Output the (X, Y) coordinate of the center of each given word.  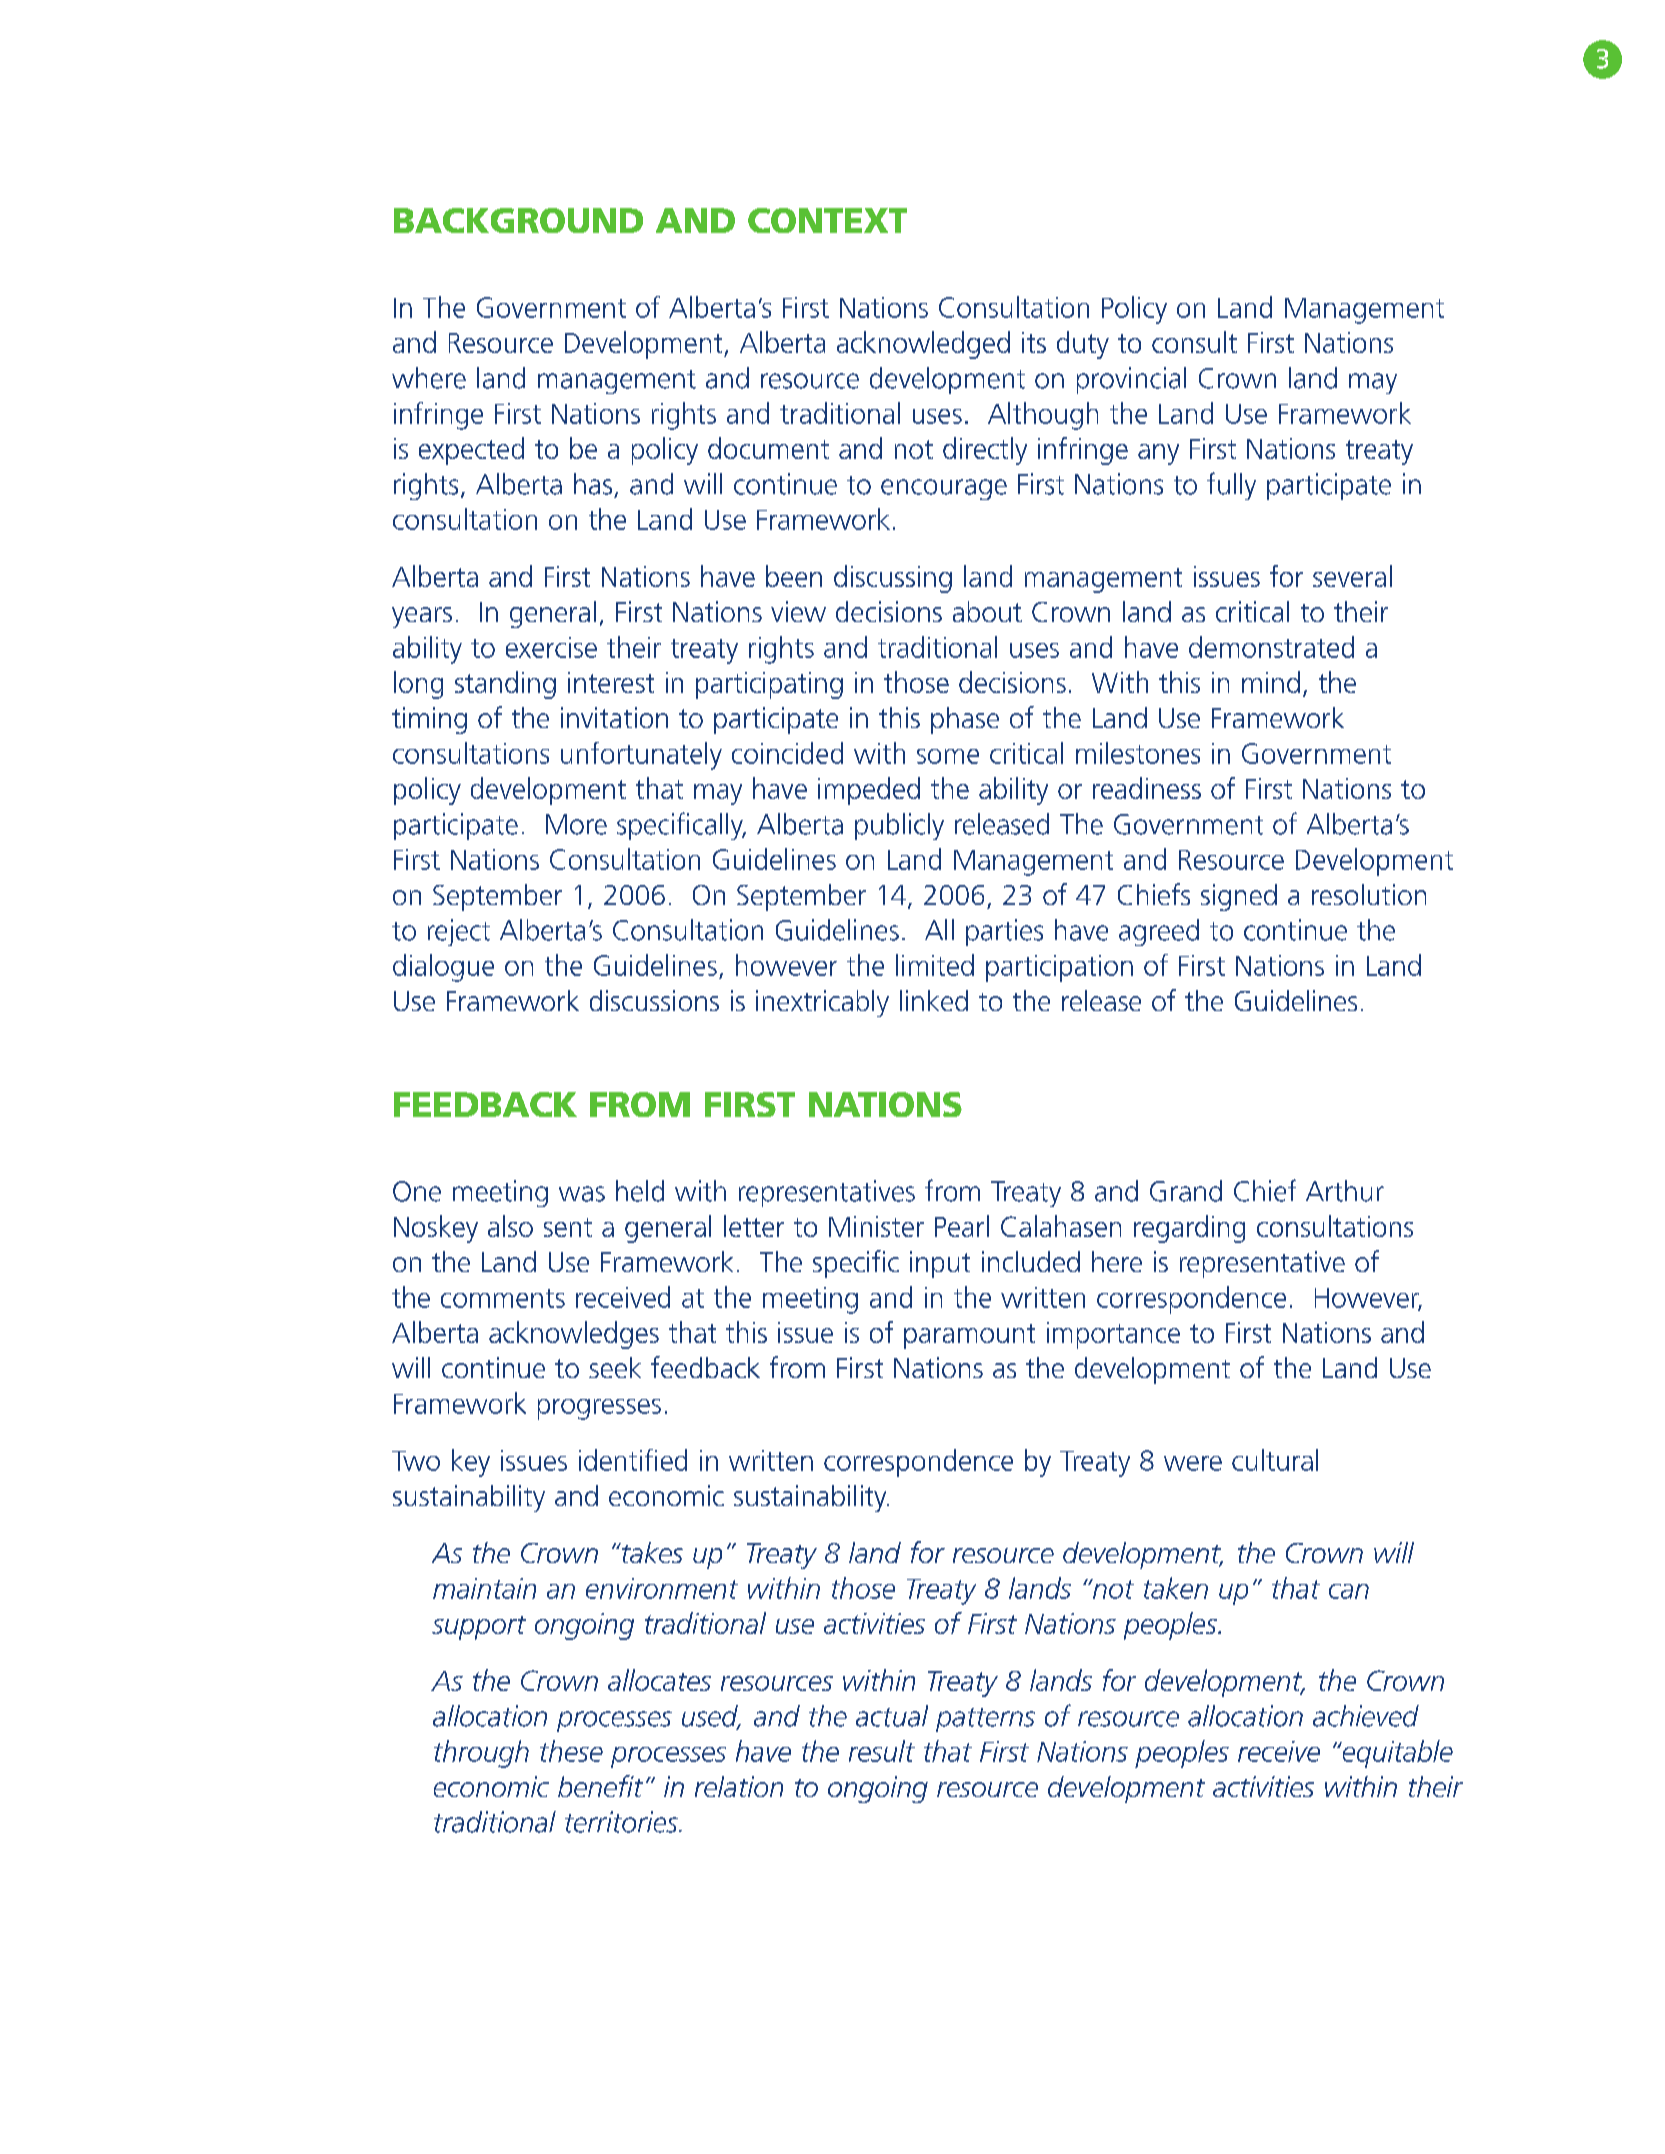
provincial (1131, 380)
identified (633, 1460)
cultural (1275, 1460)
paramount (969, 1336)
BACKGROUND (518, 220)
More (576, 824)
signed (1239, 897)
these (571, 1751)
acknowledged (923, 345)
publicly (899, 826)
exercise (551, 647)
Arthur (1345, 1191)
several (1352, 576)
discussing (893, 579)
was (582, 1194)
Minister (876, 1226)
